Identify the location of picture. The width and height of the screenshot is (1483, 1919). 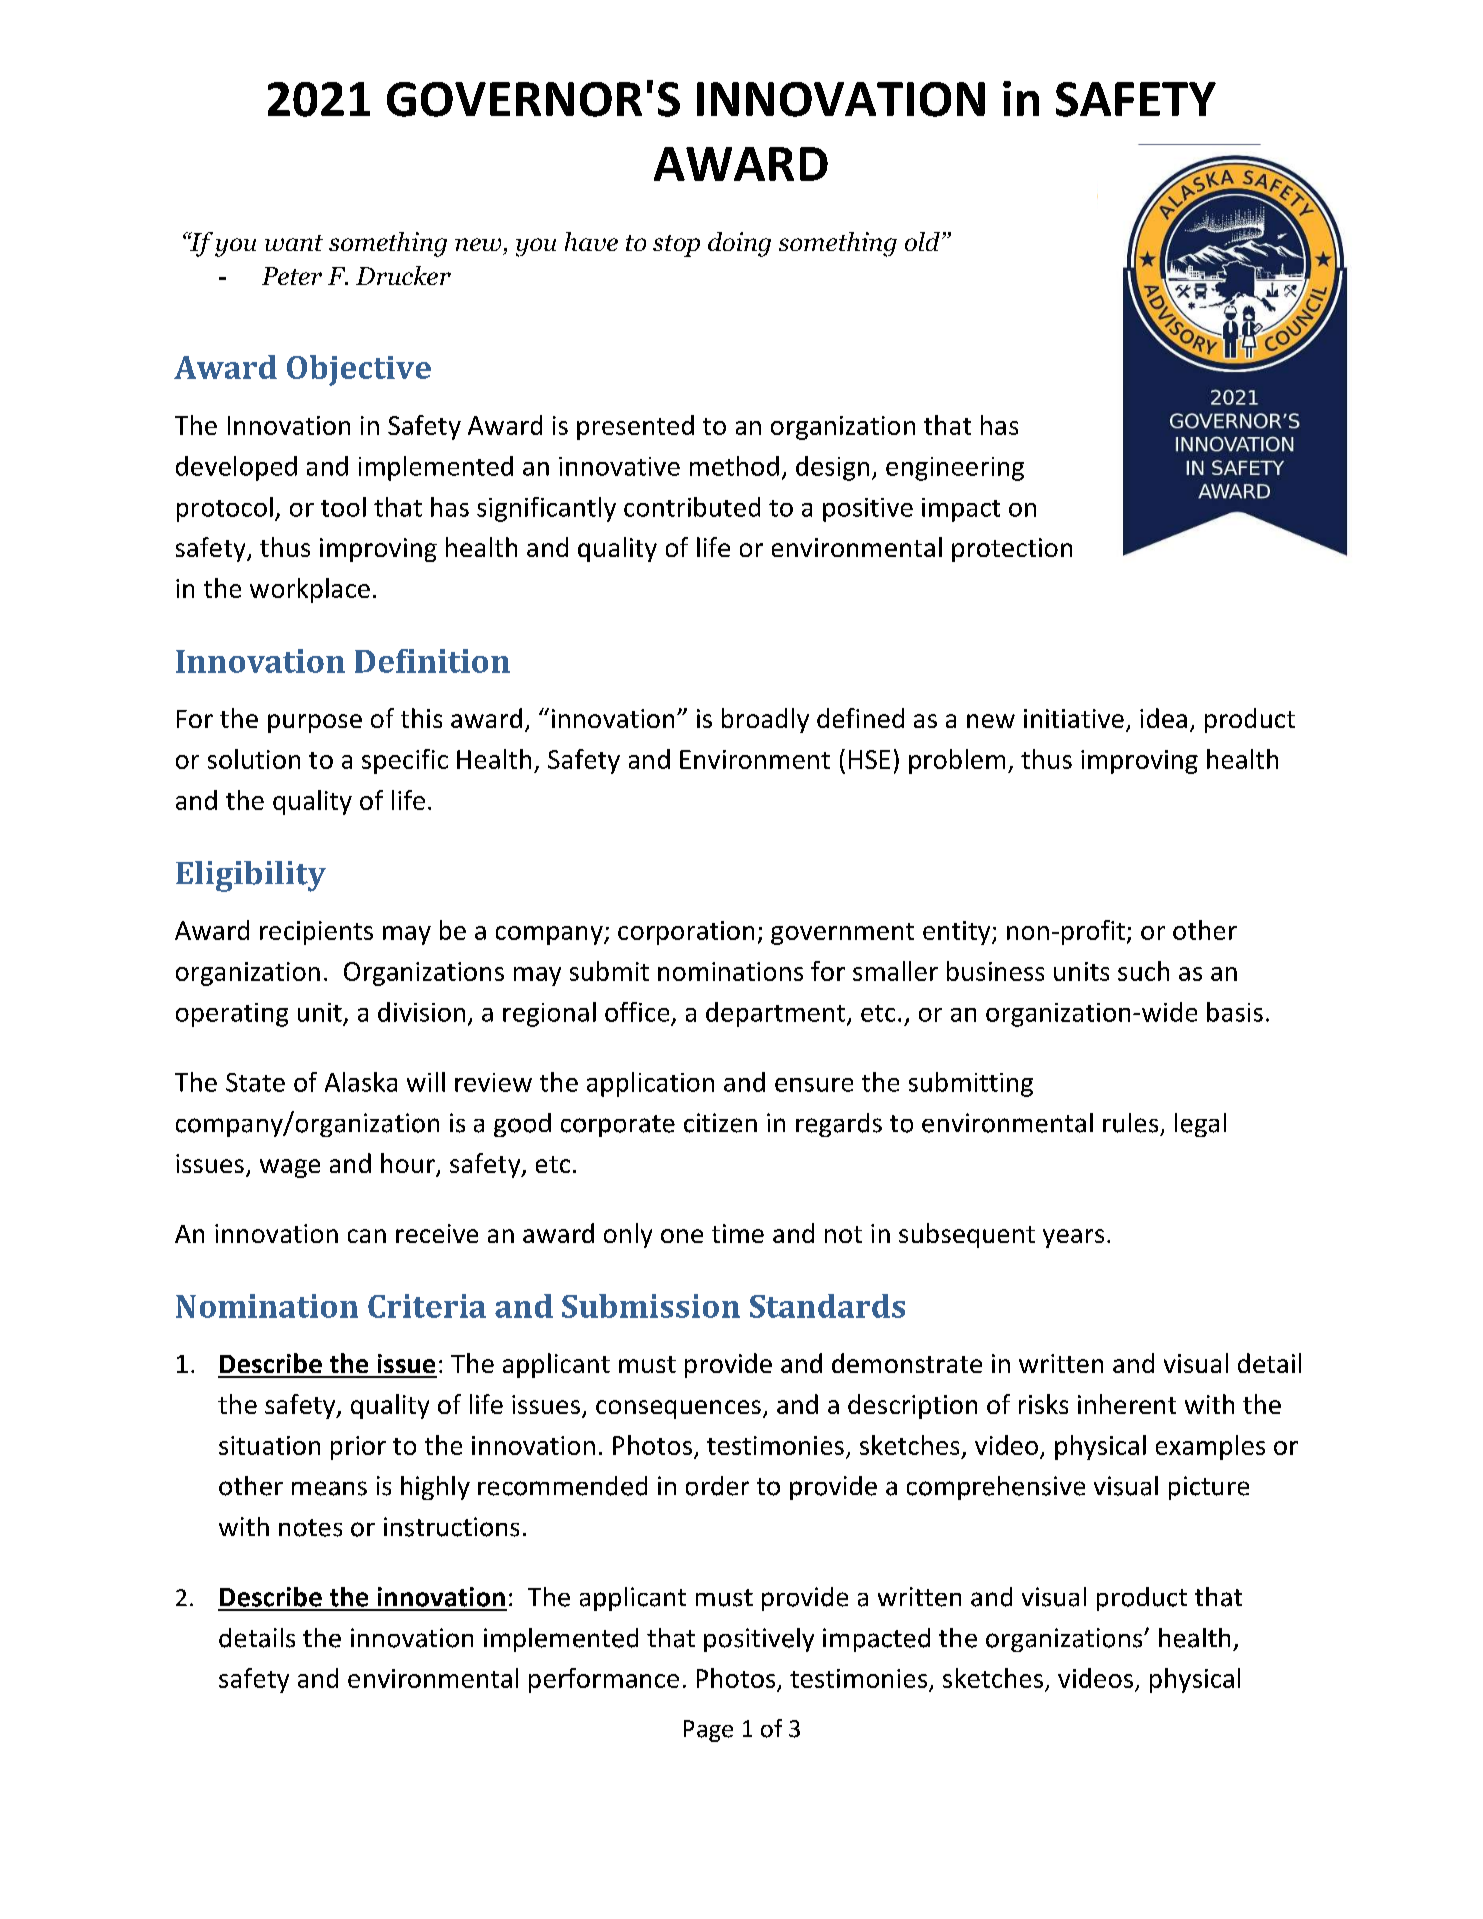
(1209, 1488).
